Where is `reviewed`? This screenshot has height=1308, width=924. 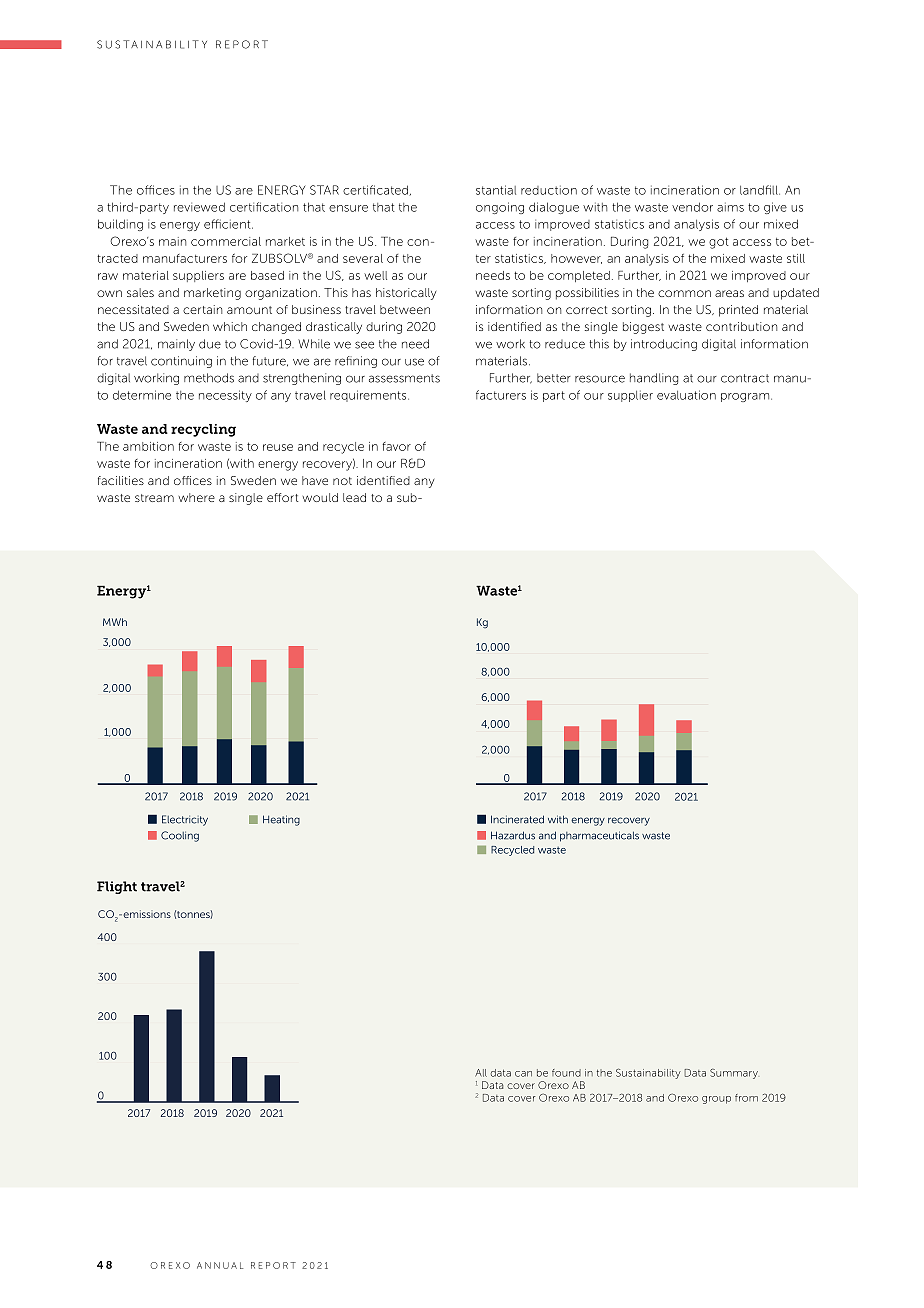
reviewed is located at coordinates (199, 207).
